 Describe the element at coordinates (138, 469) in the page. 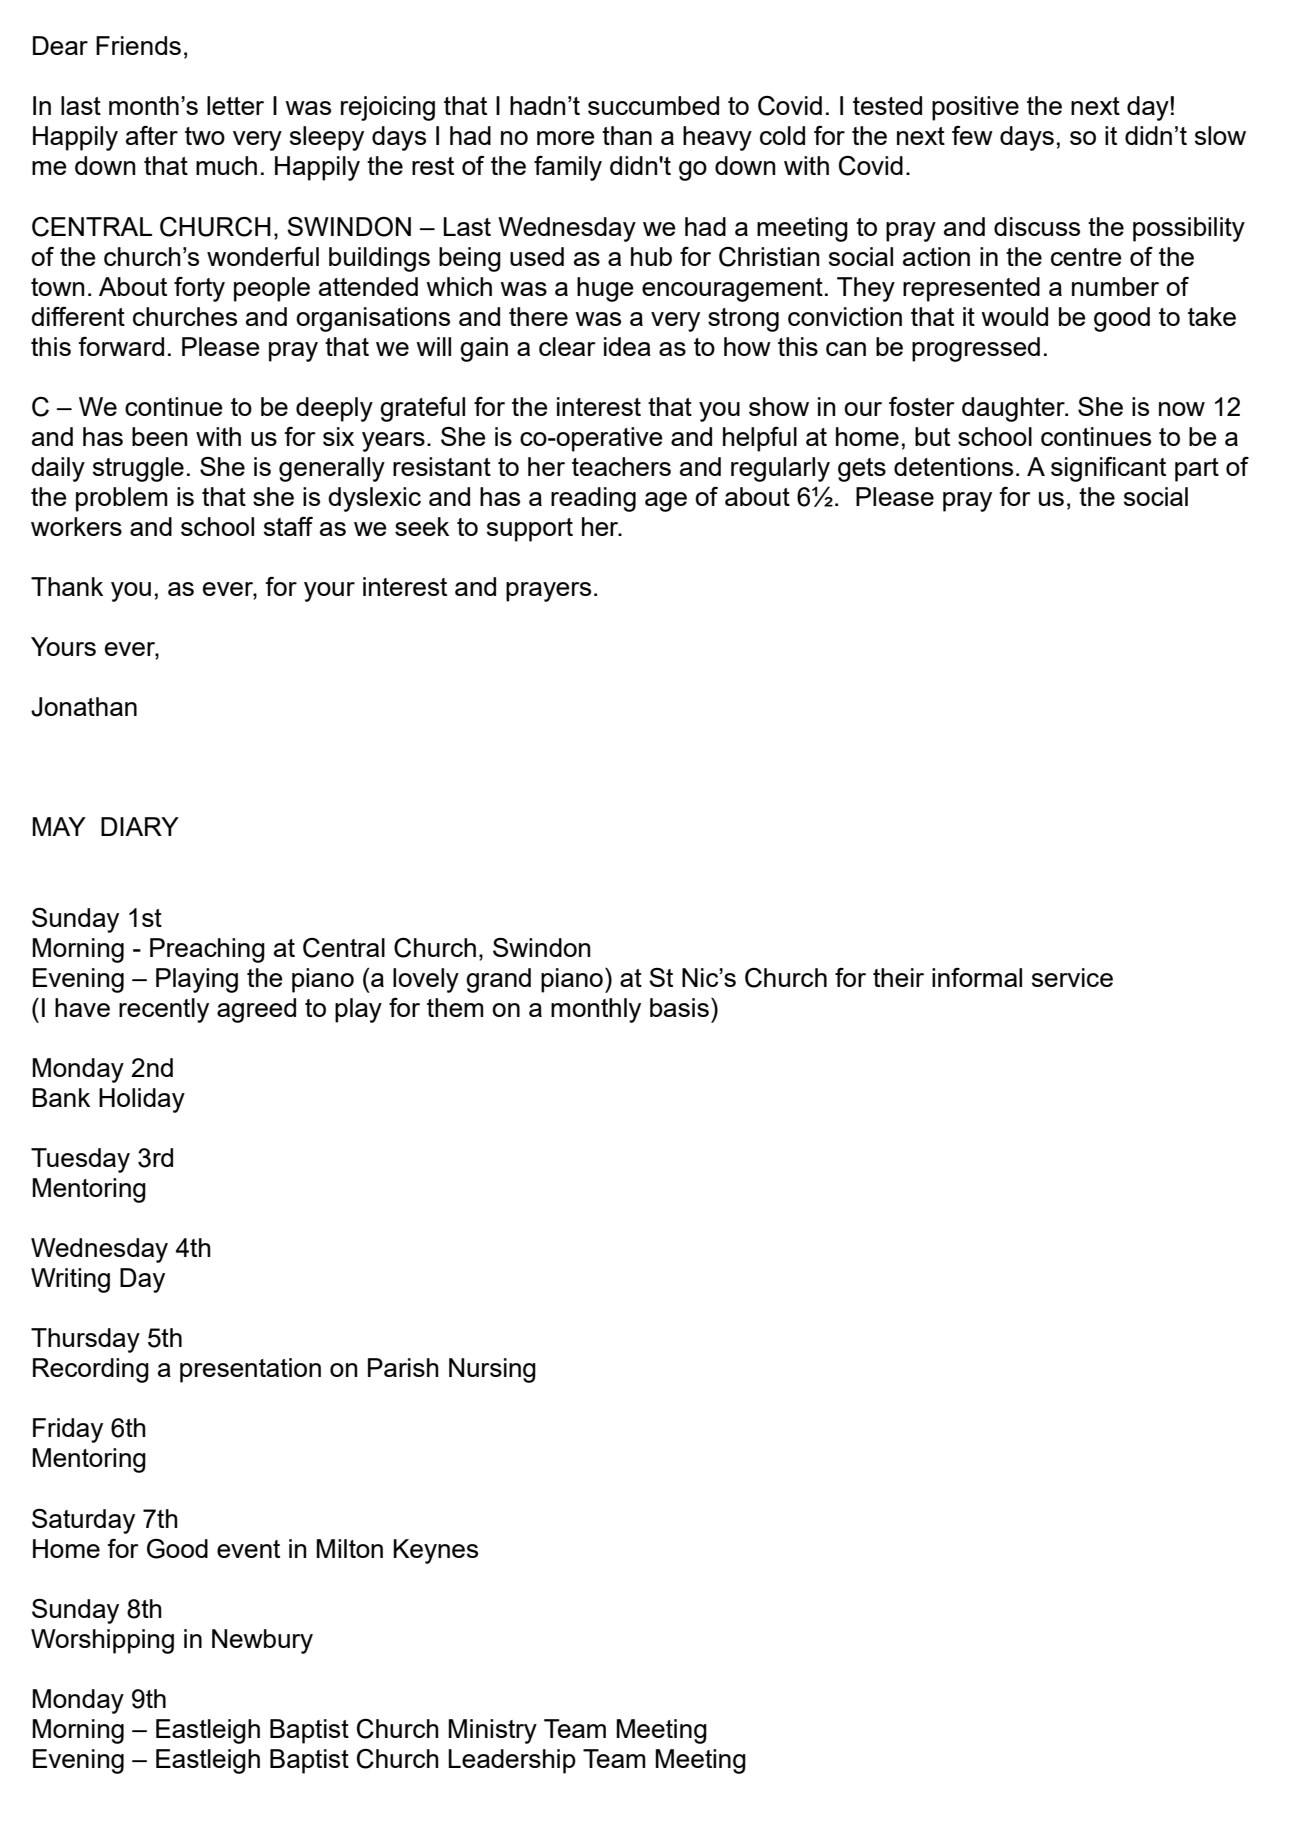

I see `struggle` at that location.
